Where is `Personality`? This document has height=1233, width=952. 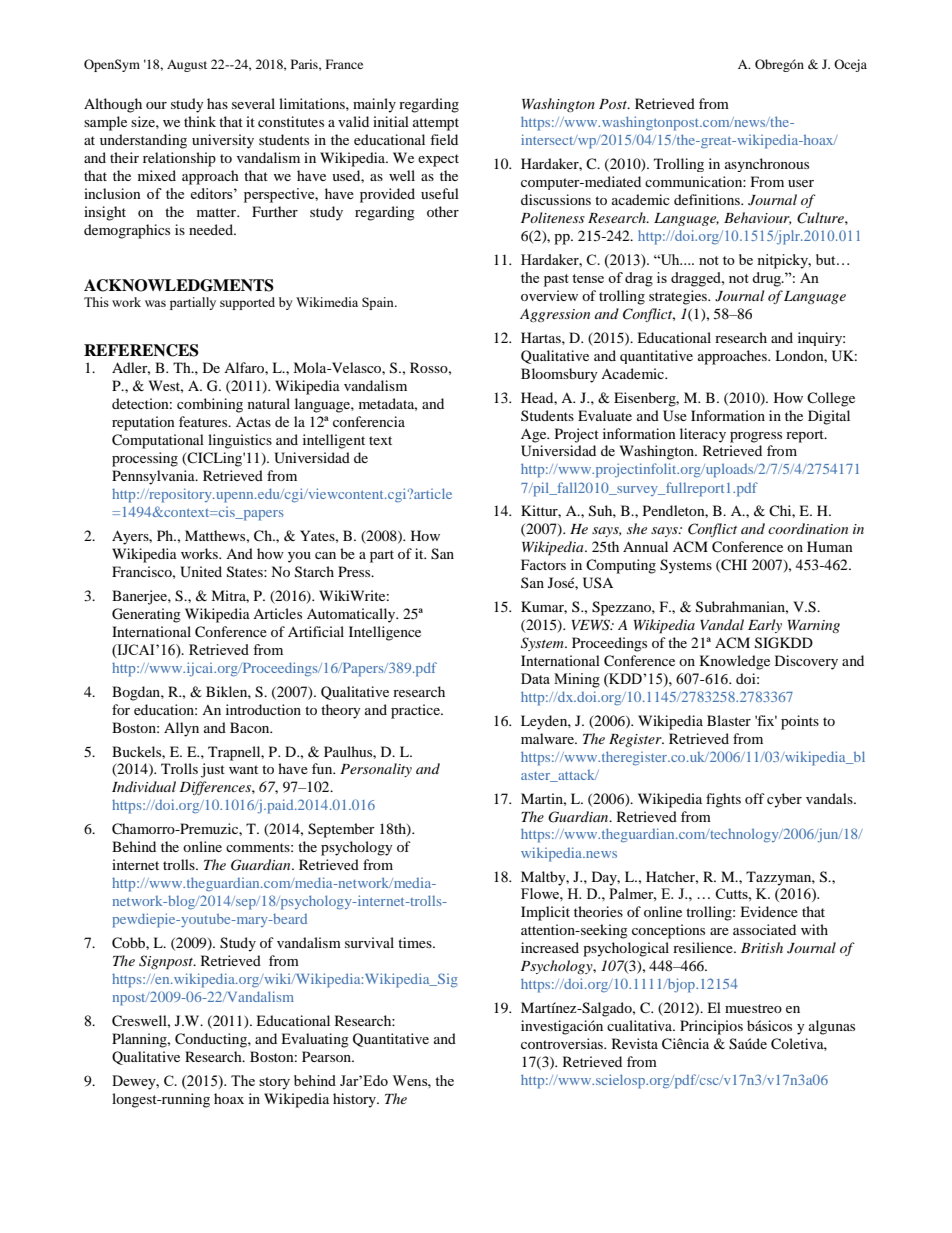 Personality is located at coordinates (376, 770).
